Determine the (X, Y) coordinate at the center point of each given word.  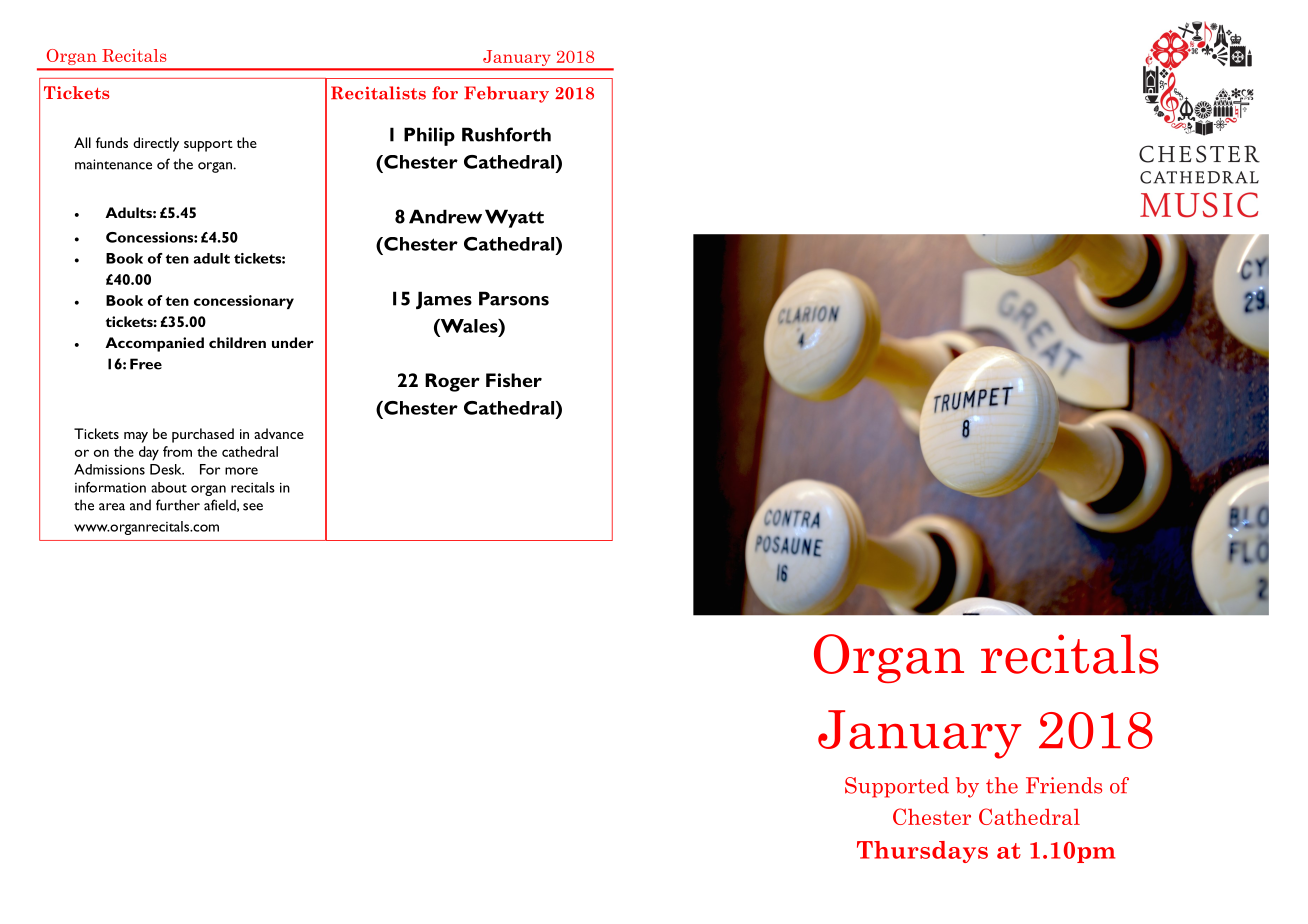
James (444, 300)
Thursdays (922, 852)
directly (156, 144)
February (506, 94)
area (112, 507)
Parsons (514, 298)
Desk (167, 469)
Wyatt (514, 218)
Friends (1064, 785)
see (253, 507)
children (237, 342)
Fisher (514, 380)
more (241, 471)
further (178, 505)
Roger (452, 382)
